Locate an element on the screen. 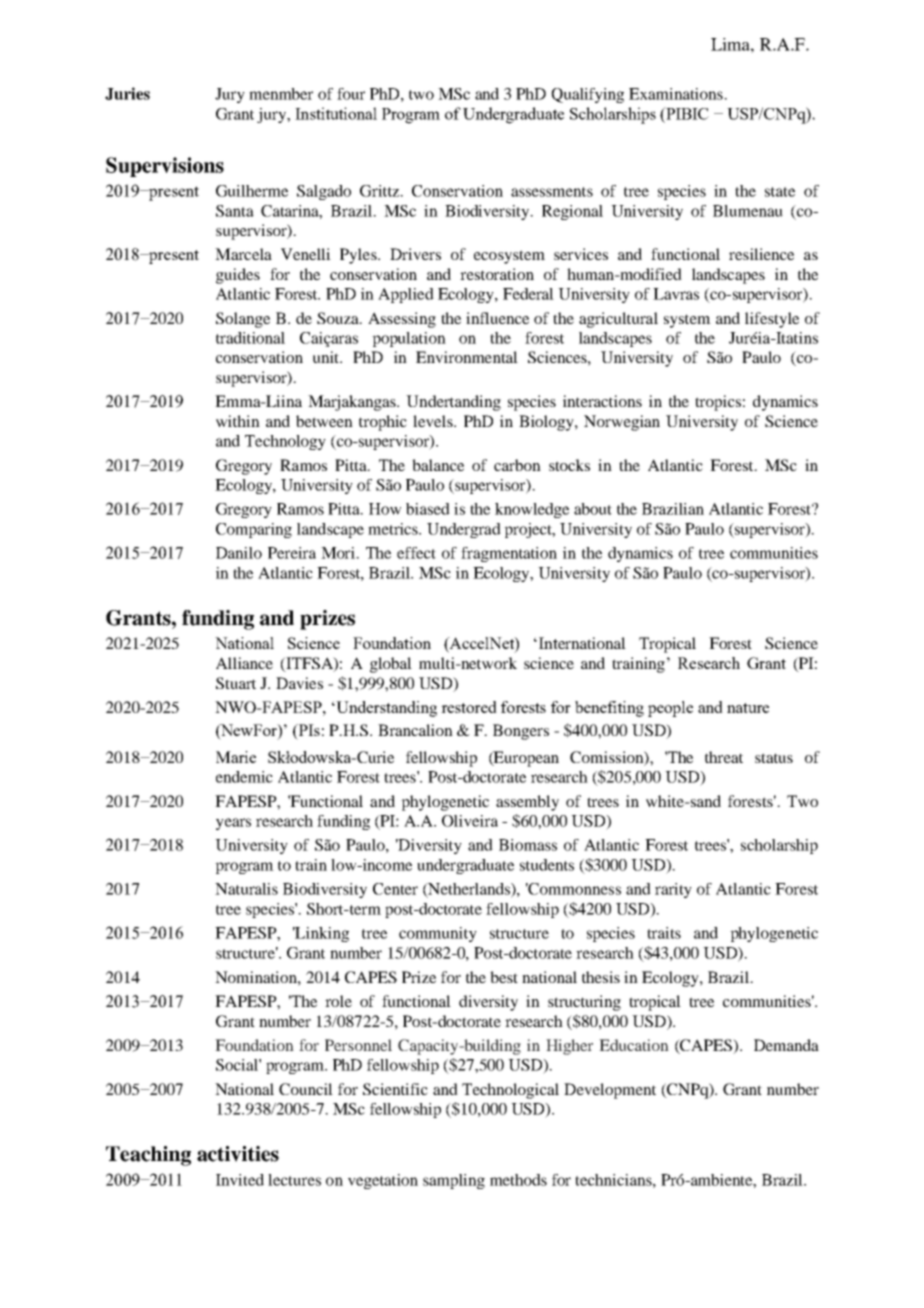  Development is located at coordinates (610, 1091).
